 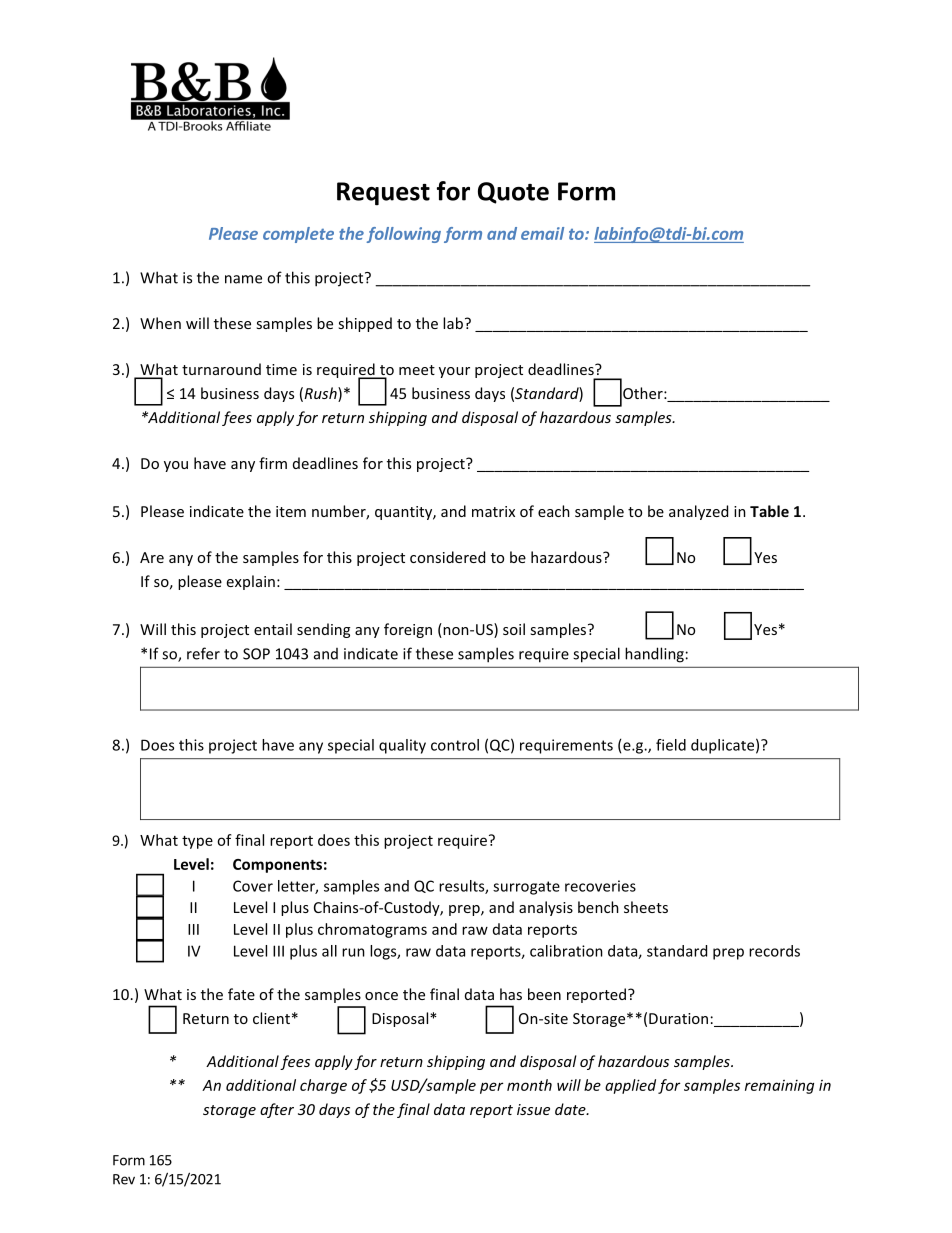 I want to click on name, so click(x=243, y=279).
